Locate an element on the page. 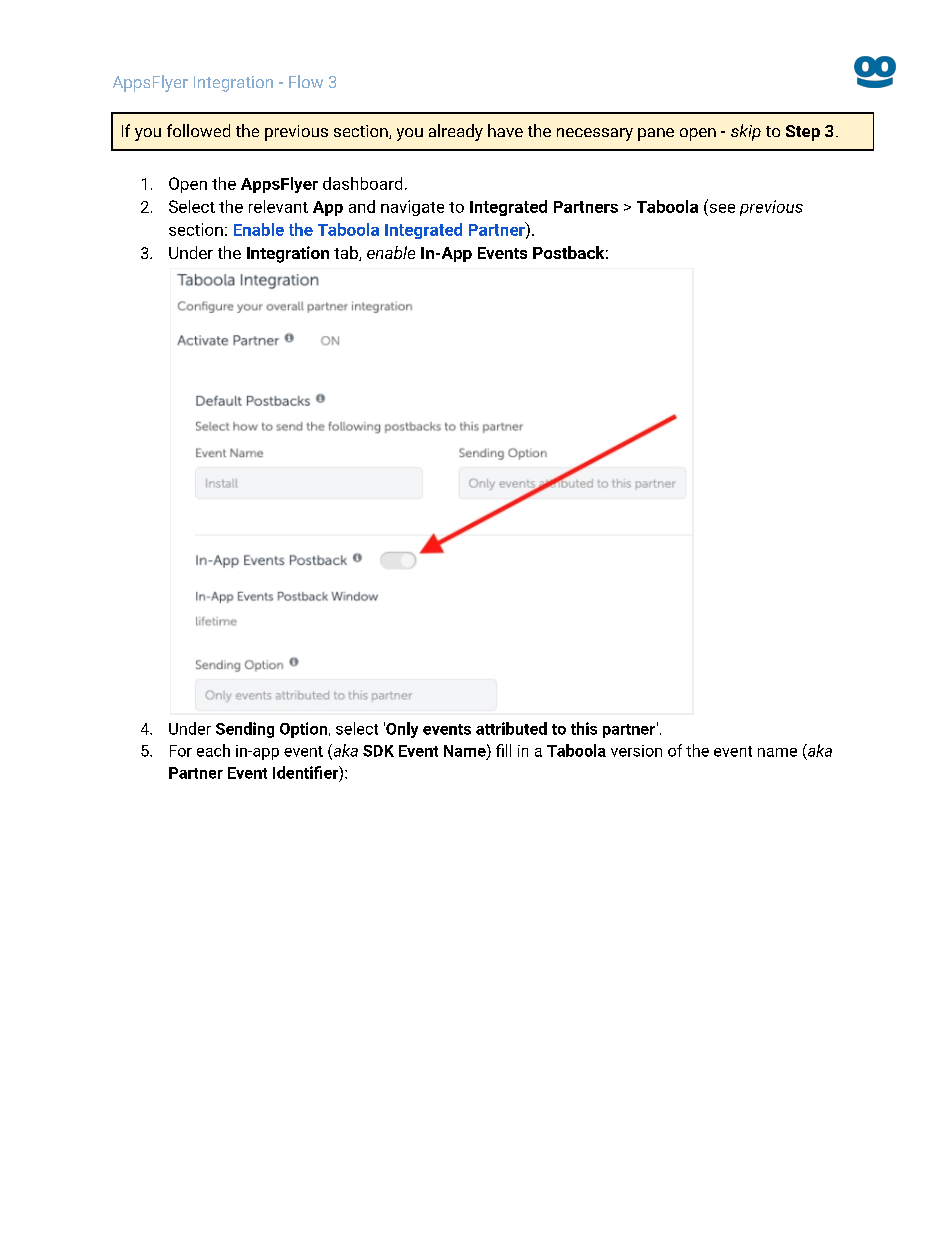  Sending is located at coordinates (245, 730).
